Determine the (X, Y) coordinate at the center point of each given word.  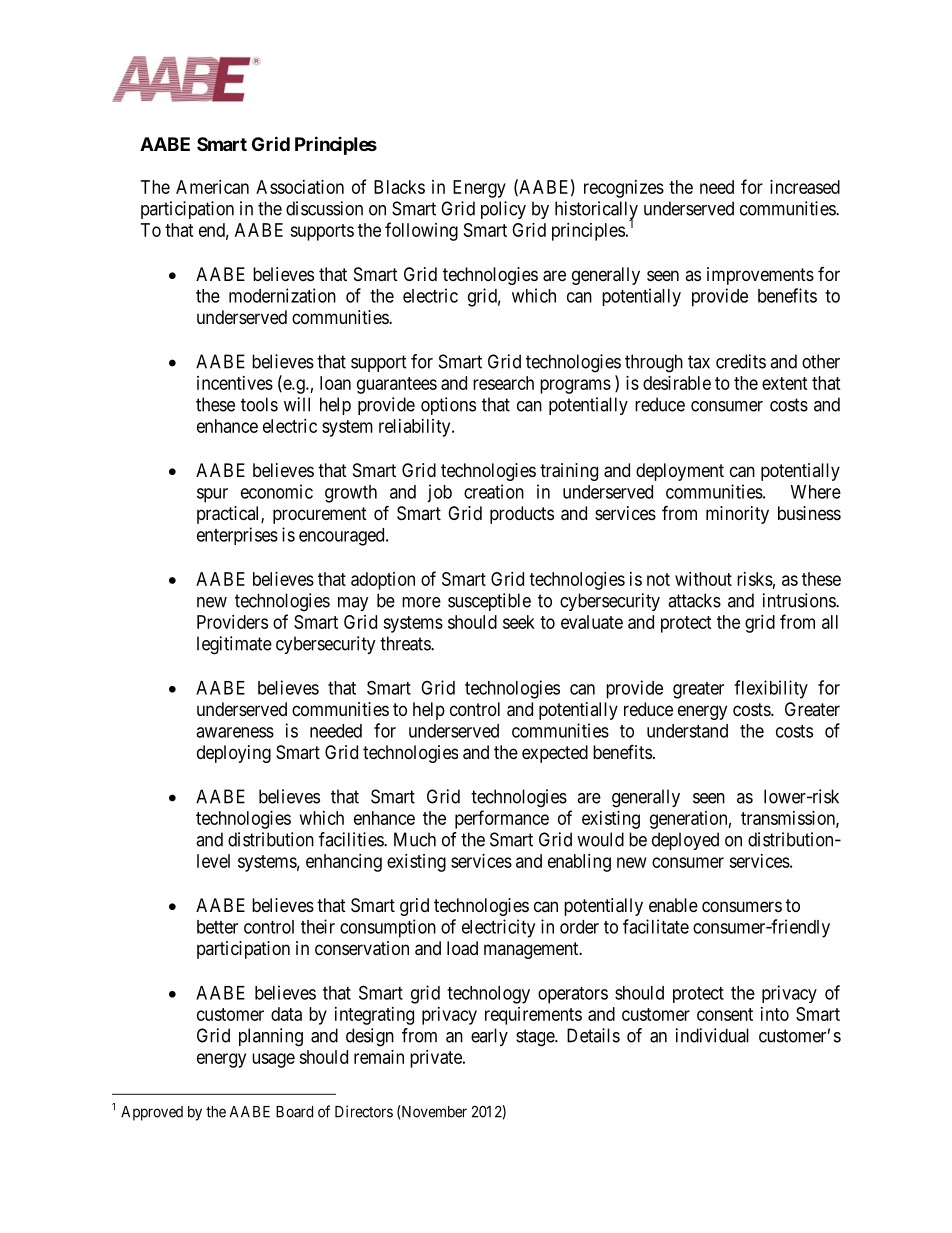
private (437, 1059)
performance (502, 819)
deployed (685, 841)
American (212, 187)
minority (737, 515)
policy (503, 210)
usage (273, 1060)
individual (712, 1035)
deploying (234, 754)
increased (805, 187)
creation (494, 491)
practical (229, 515)
